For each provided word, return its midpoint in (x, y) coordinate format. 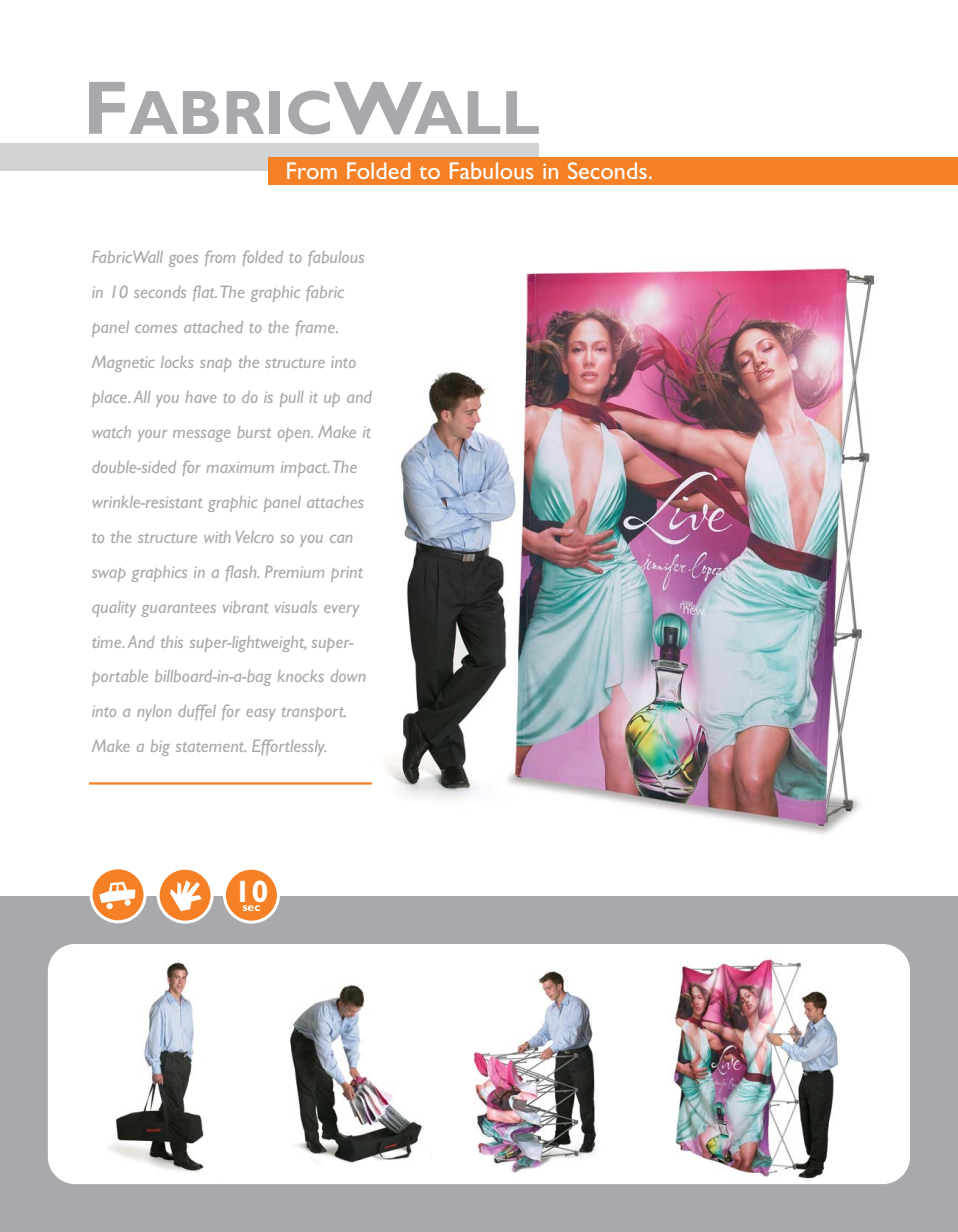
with (217, 537)
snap (216, 365)
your (152, 436)
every (341, 611)
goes (183, 261)
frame (317, 328)
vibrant (245, 607)
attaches (335, 502)
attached (213, 327)
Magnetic (123, 364)
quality (114, 609)
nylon (154, 713)
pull (292, 399)
